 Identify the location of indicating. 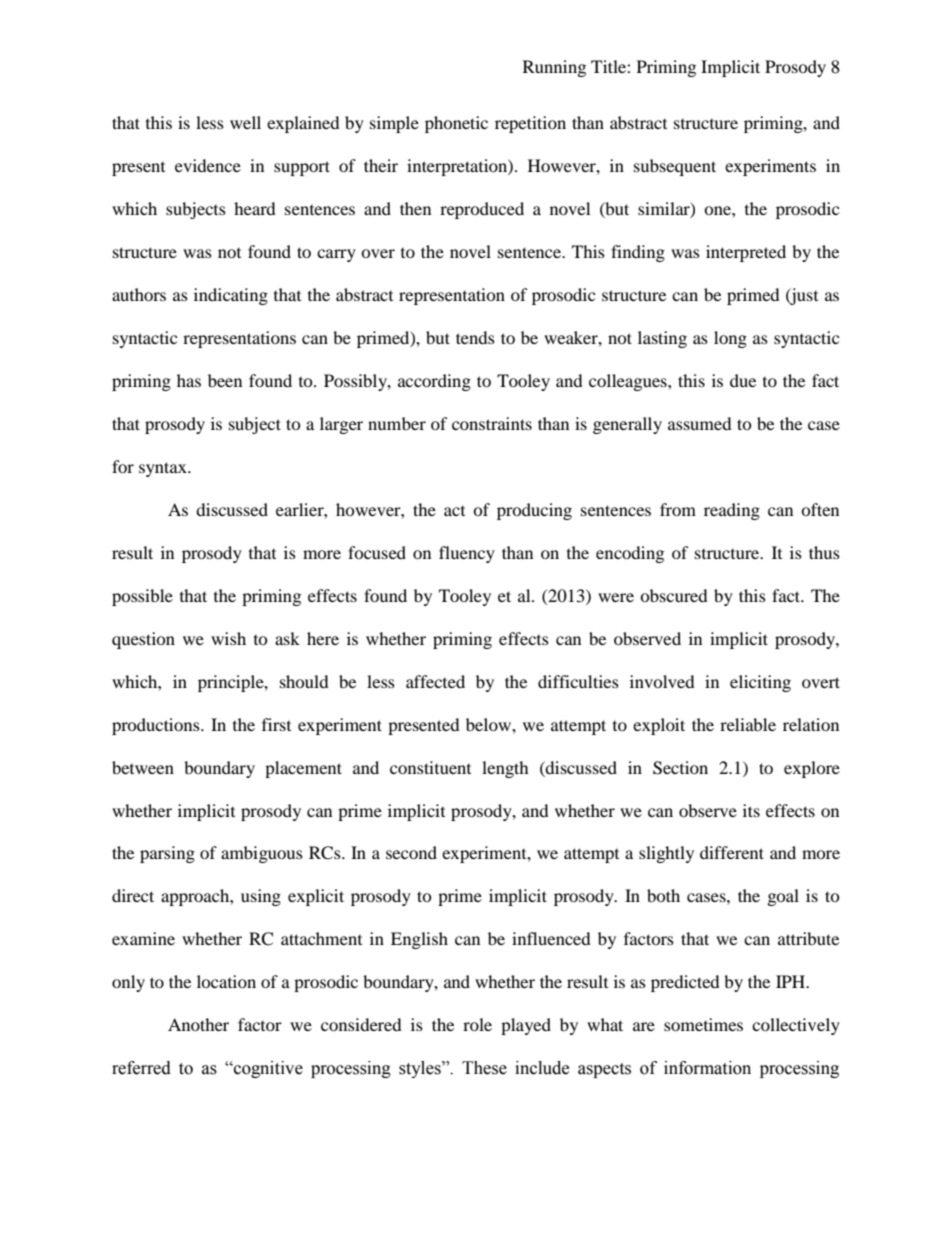
(231, 296).
